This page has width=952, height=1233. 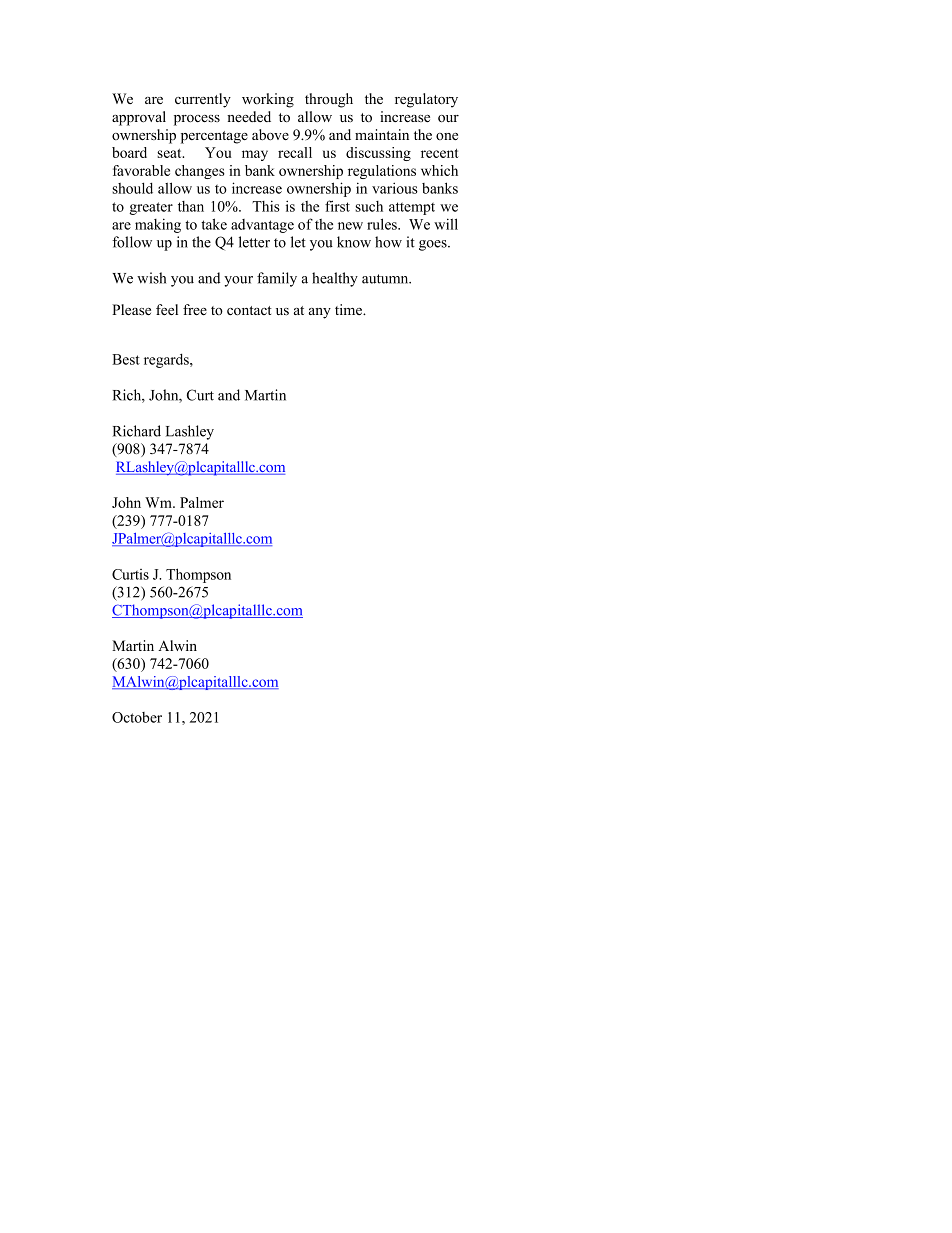 What do you see at coordinates (426, 100) in the page?
I see `regulatory` at bounding box center [426, 100].
